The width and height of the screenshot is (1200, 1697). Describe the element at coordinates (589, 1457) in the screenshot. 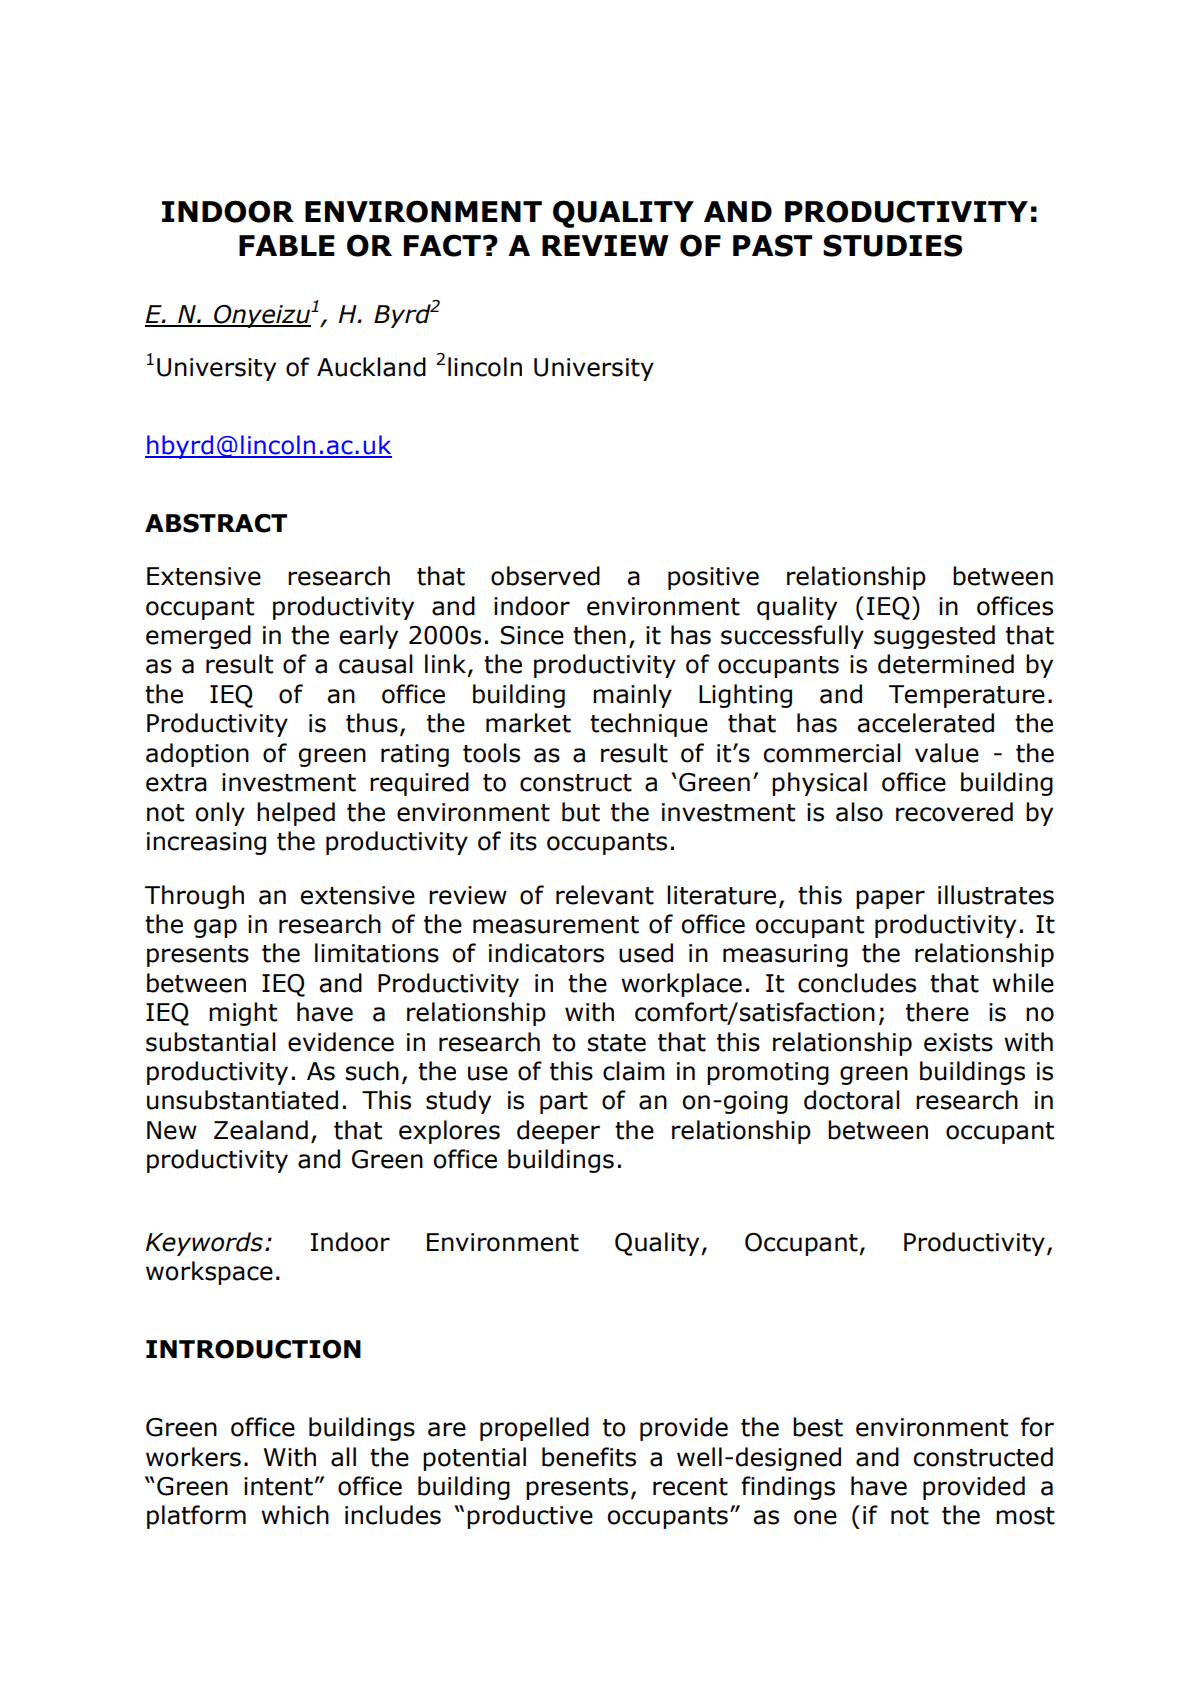

I see `benefits` at that location.
